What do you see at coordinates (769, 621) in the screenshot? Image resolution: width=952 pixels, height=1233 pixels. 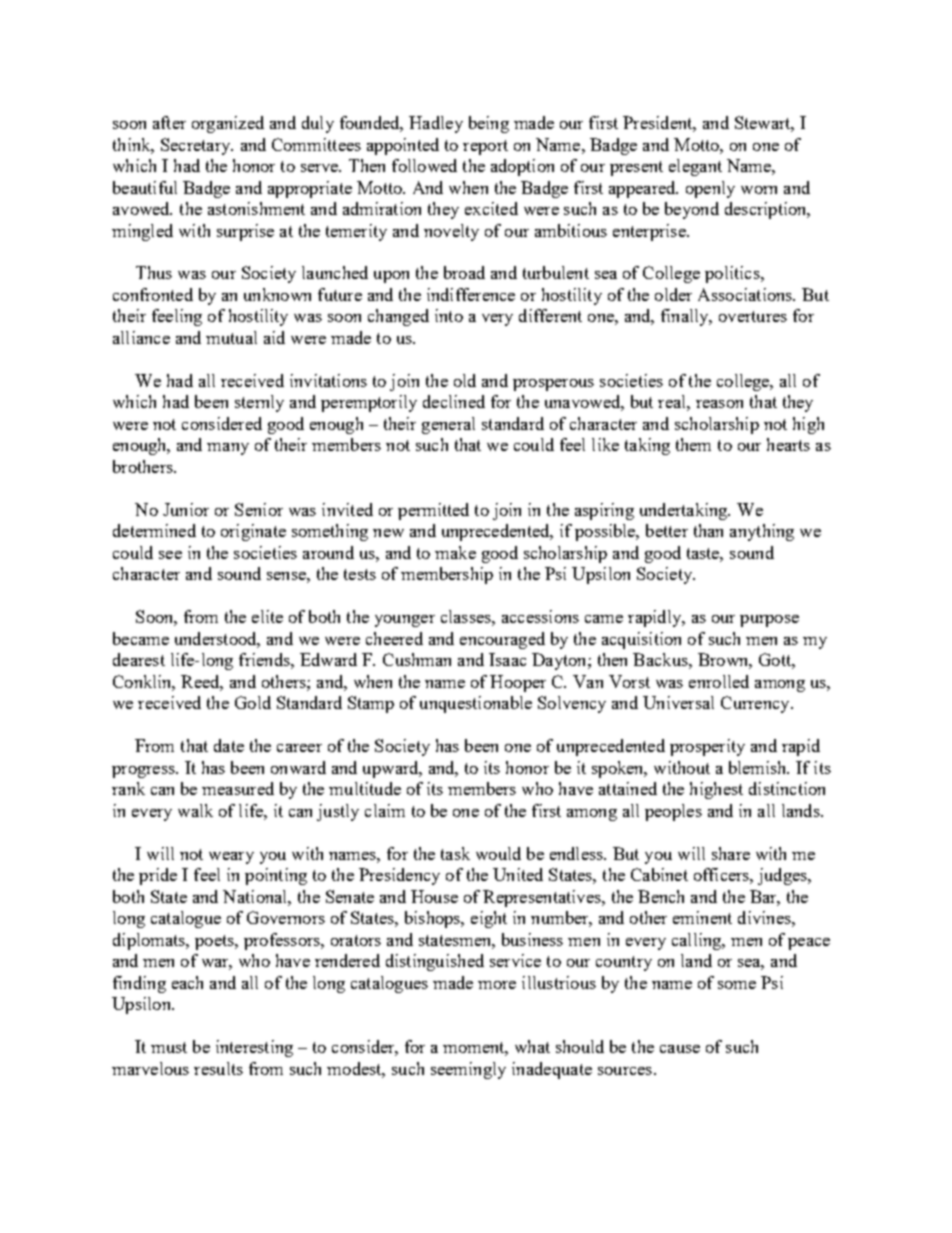 I see `purpose` at bounding box center [769, 621].
